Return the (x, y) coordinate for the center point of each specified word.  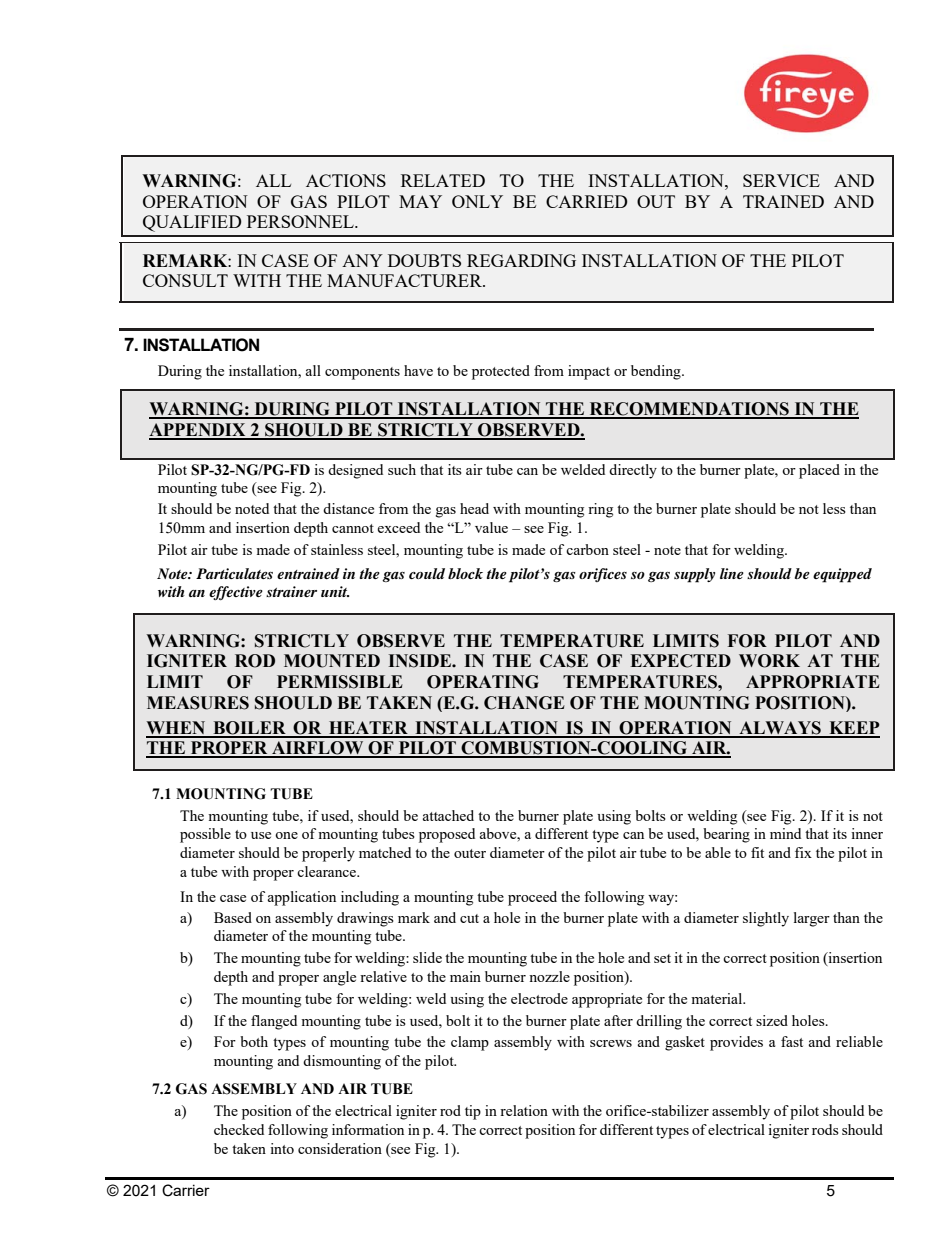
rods (825, 1129)
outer (470, 853)
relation (524, 1110)
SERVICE (781, 180)
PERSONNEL (301, 221)
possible (205, 835)
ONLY (477, 201)
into (282, 1148)
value (491, 527)
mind (785, 833)
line (732, 573)
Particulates (234, 573)
